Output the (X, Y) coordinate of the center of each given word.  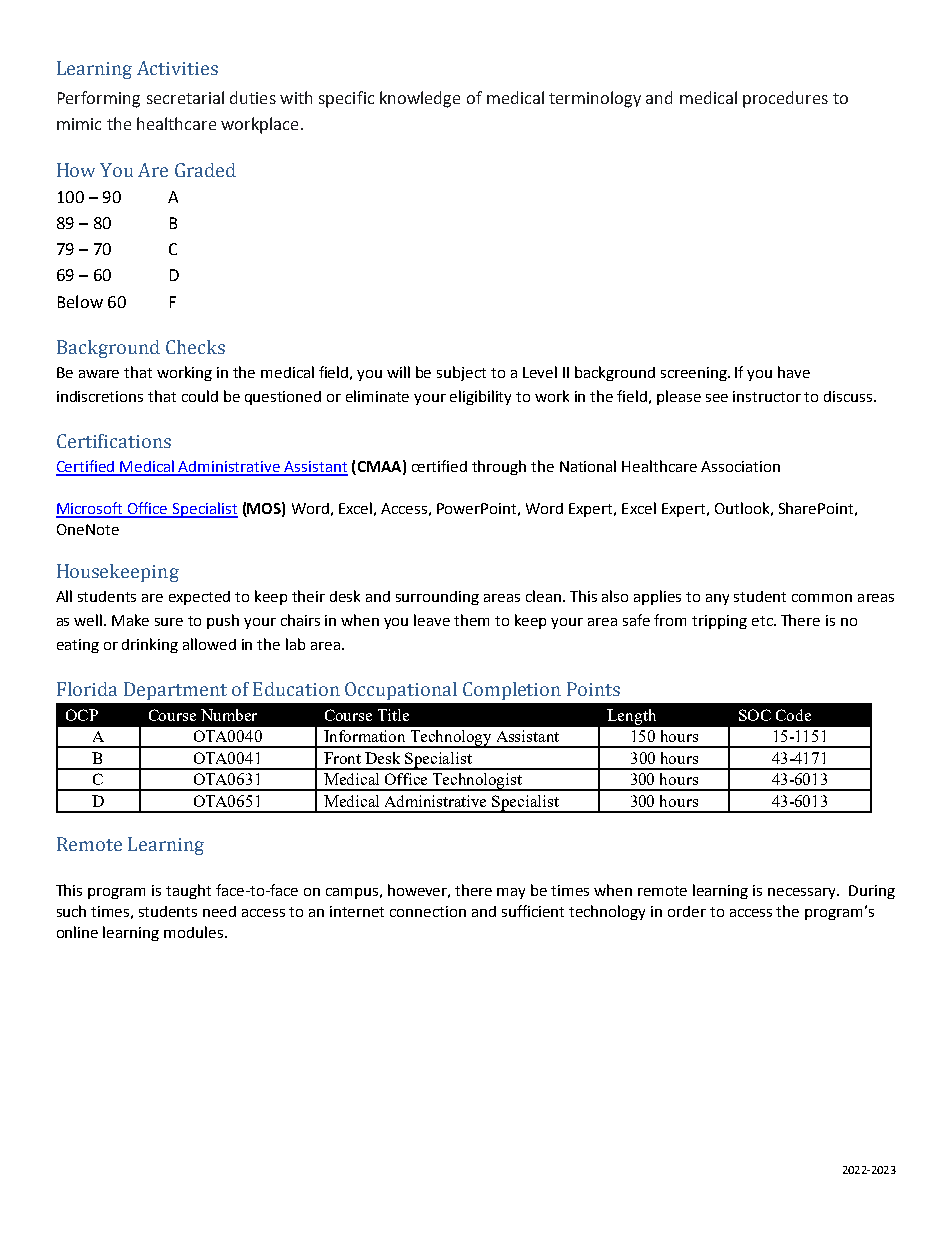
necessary (803, 893)
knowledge (420, 99)
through (499, 467)
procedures (785, 99)
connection (428, 911)
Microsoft (90, 509)
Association (740, 466)
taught (188, 891)
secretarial (185, 97)
